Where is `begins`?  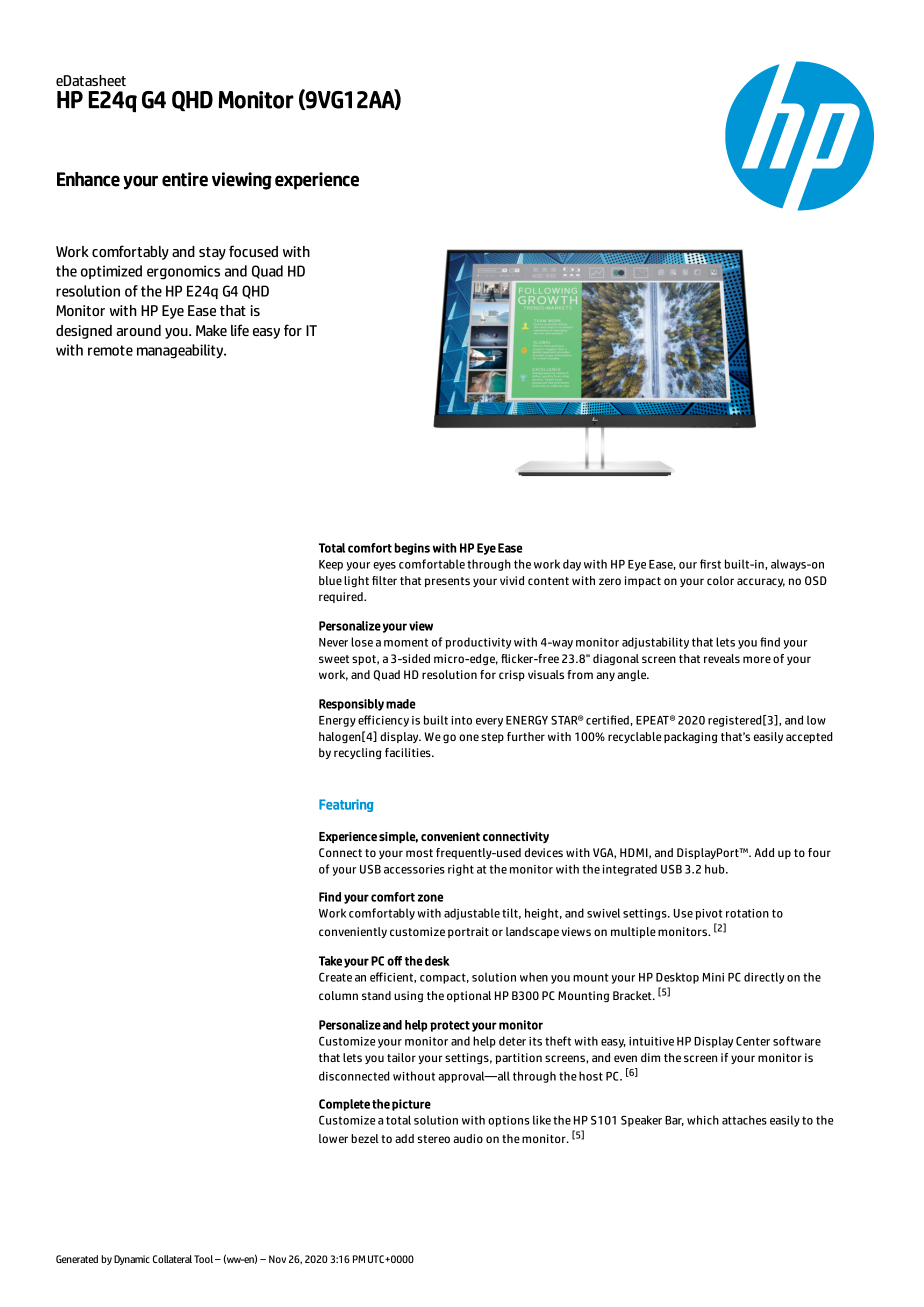
begins is located at coordinates (412, 549).
